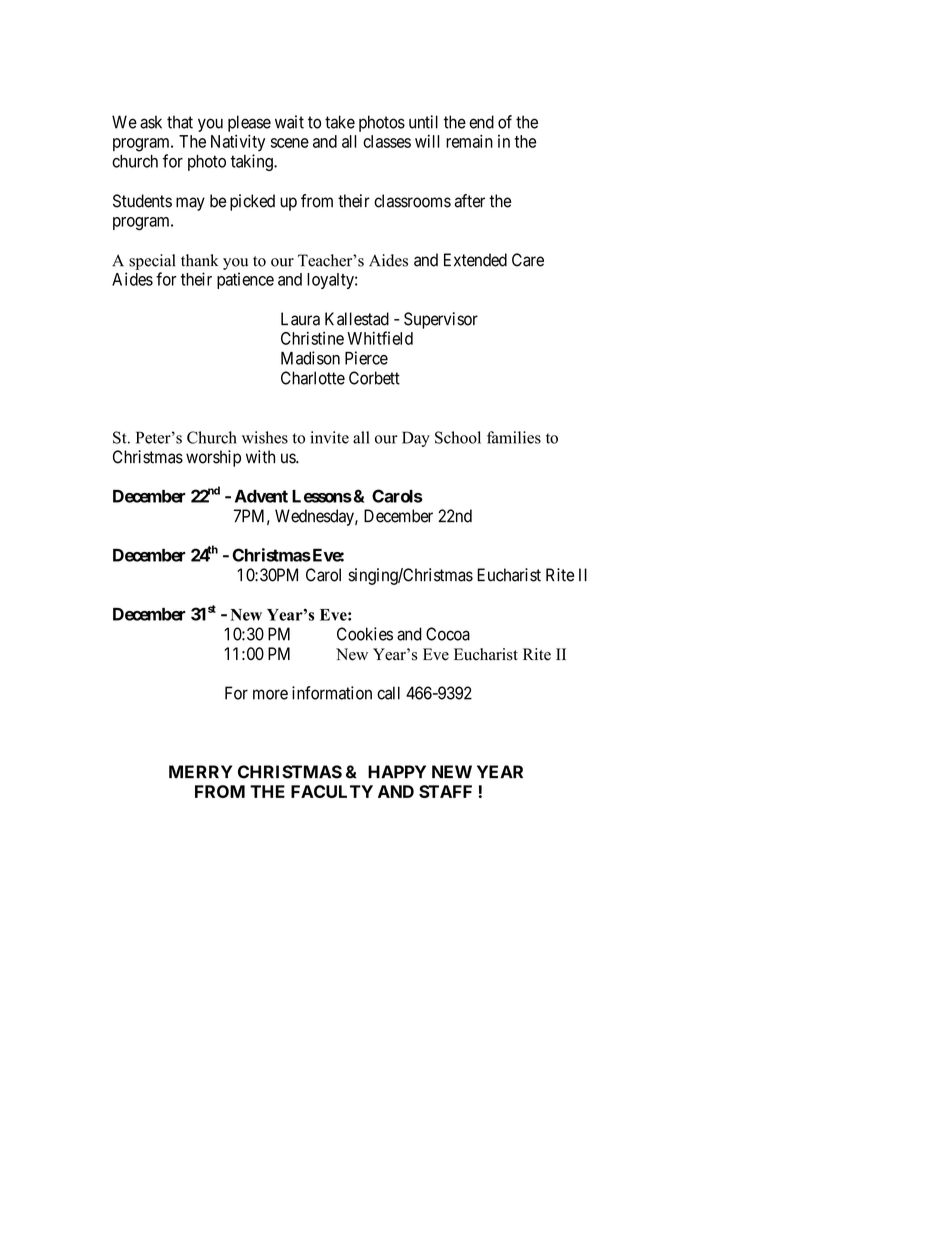 The width and height of the document is (952, 1233). I want to click on patience, so click(245, 280).
